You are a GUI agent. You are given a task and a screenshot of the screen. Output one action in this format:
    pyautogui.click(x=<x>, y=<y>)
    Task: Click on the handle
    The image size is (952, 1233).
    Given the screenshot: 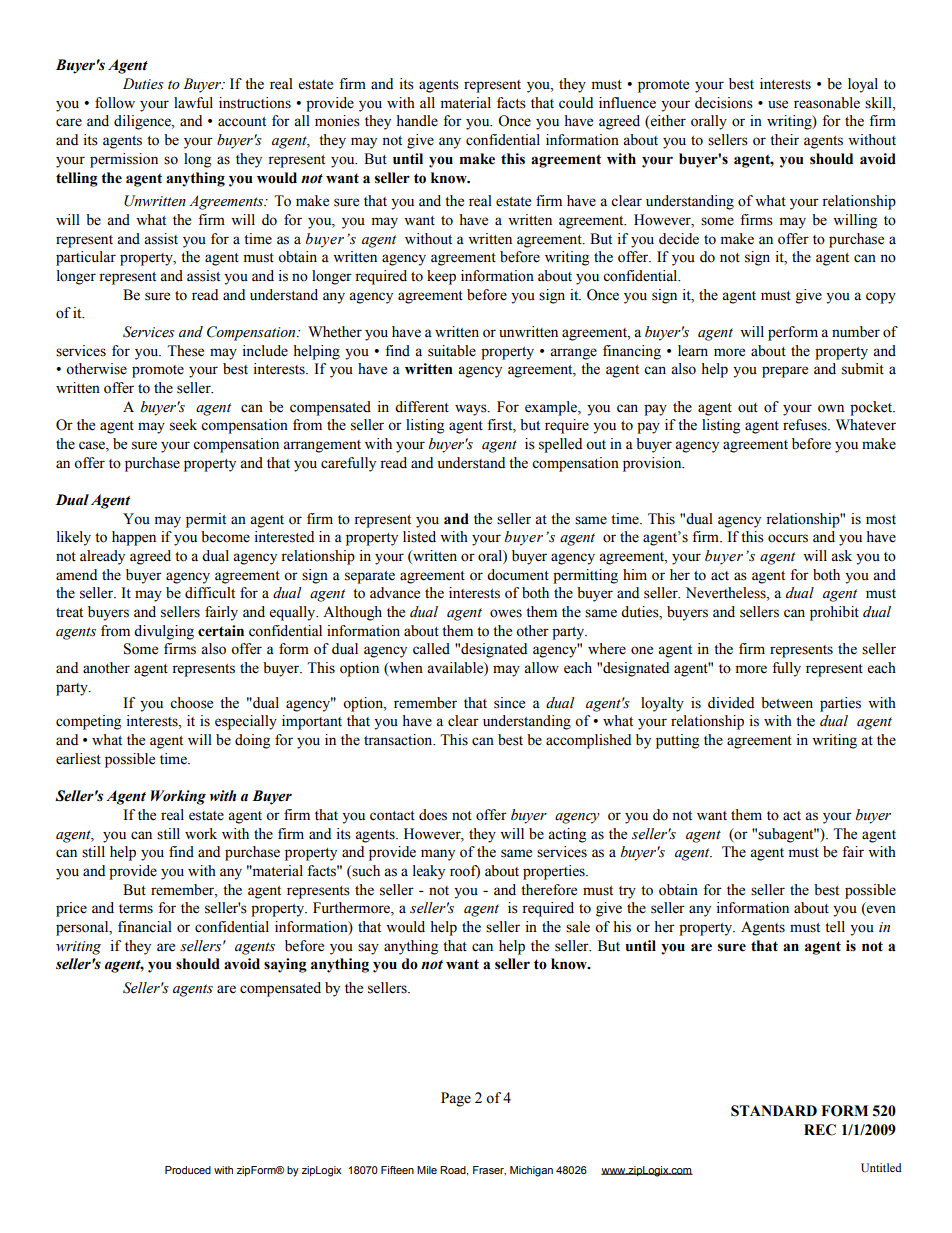 What is the action you would take?
    pyautogui.click(x=417, y=121)
